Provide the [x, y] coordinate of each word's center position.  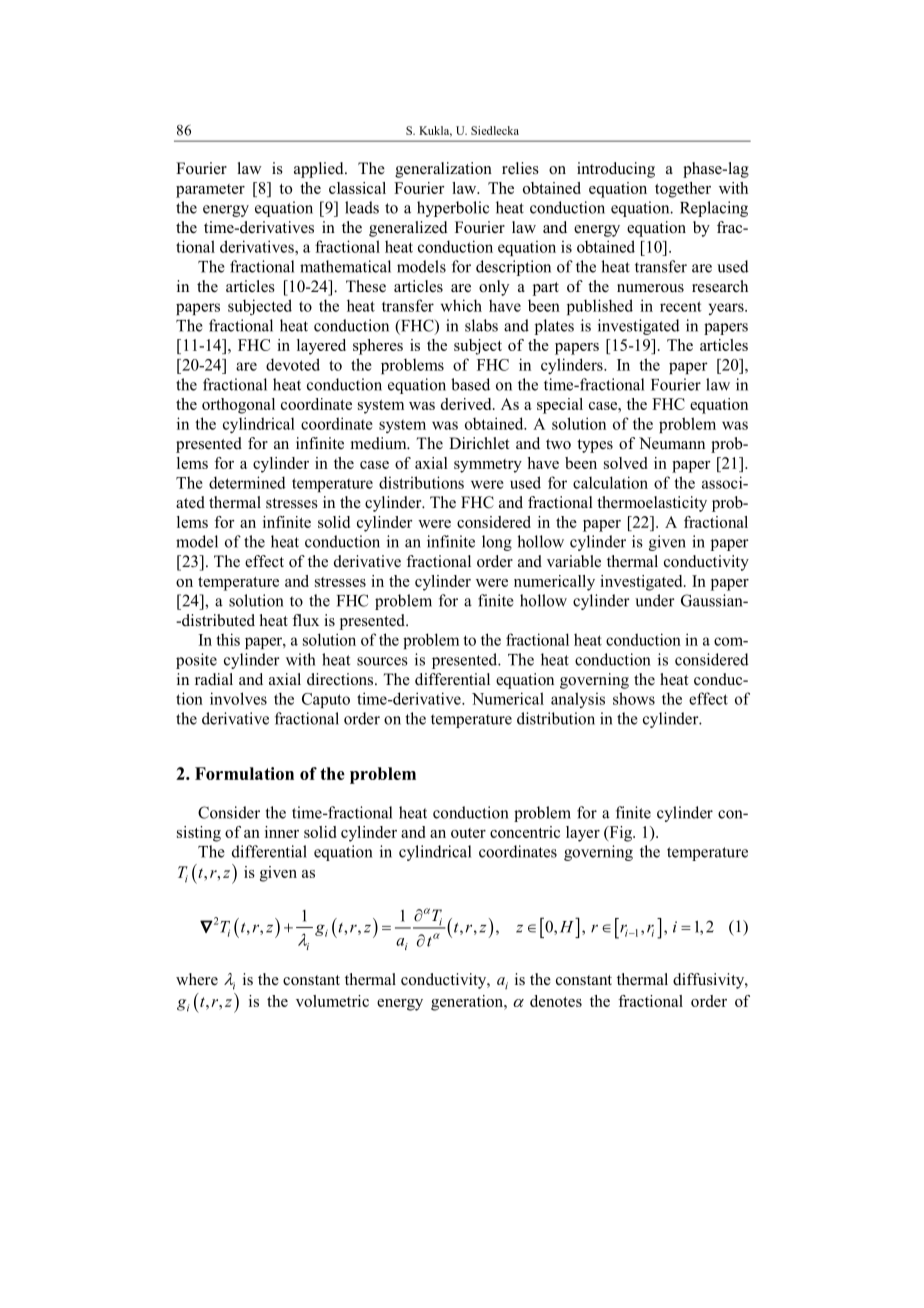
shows [634, 698]
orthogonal [238, 406]
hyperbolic [453, 209]
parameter [210, 191]
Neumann [672, 443]
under [655, 600]
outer [468, 833]
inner [282, 832]
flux [305, 620]
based [470, 384]
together [683, 190]
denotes [556, 1001]
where [197, 979]
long [497, 543]
